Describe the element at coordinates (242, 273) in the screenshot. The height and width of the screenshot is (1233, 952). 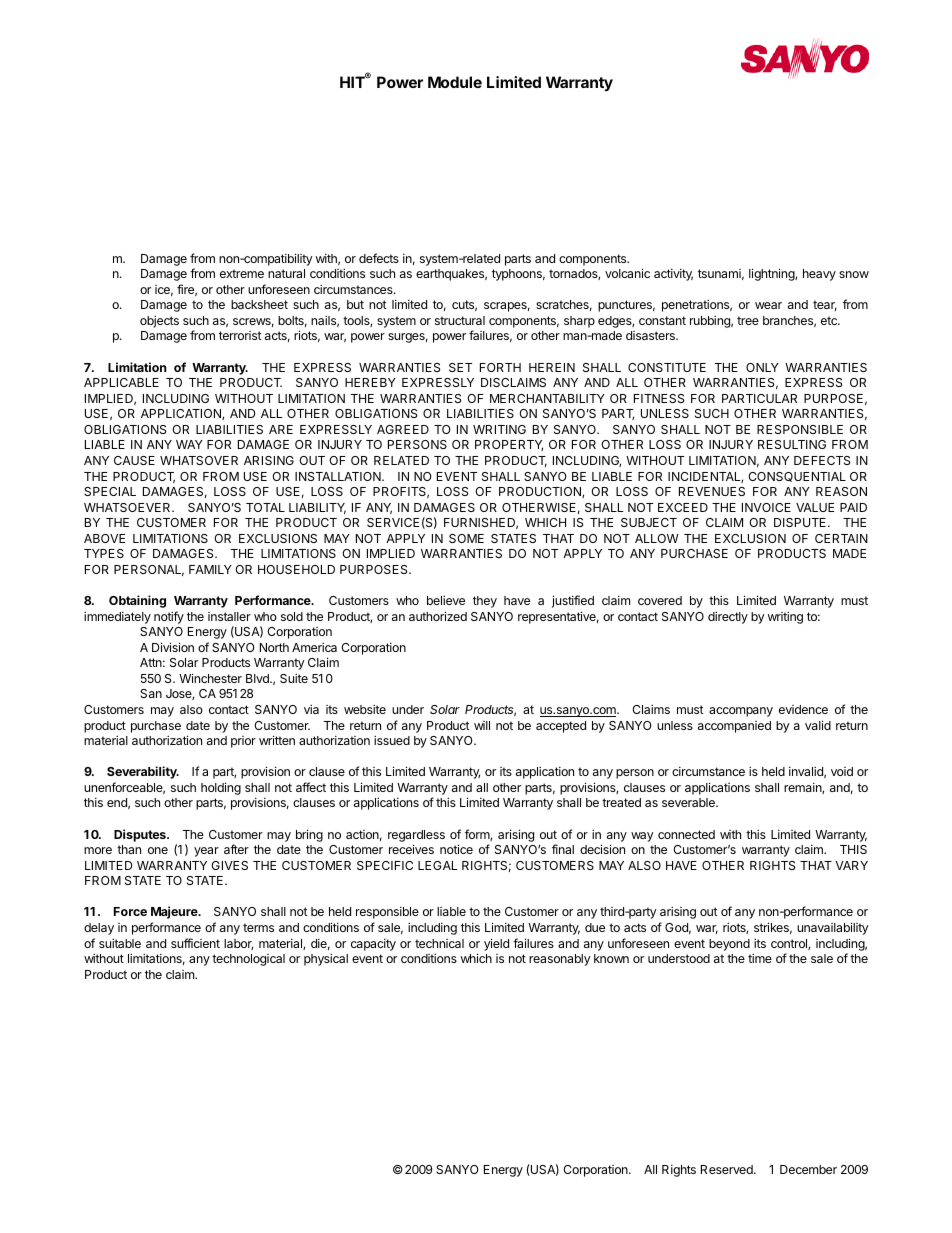
I see `extreme` at that location.
